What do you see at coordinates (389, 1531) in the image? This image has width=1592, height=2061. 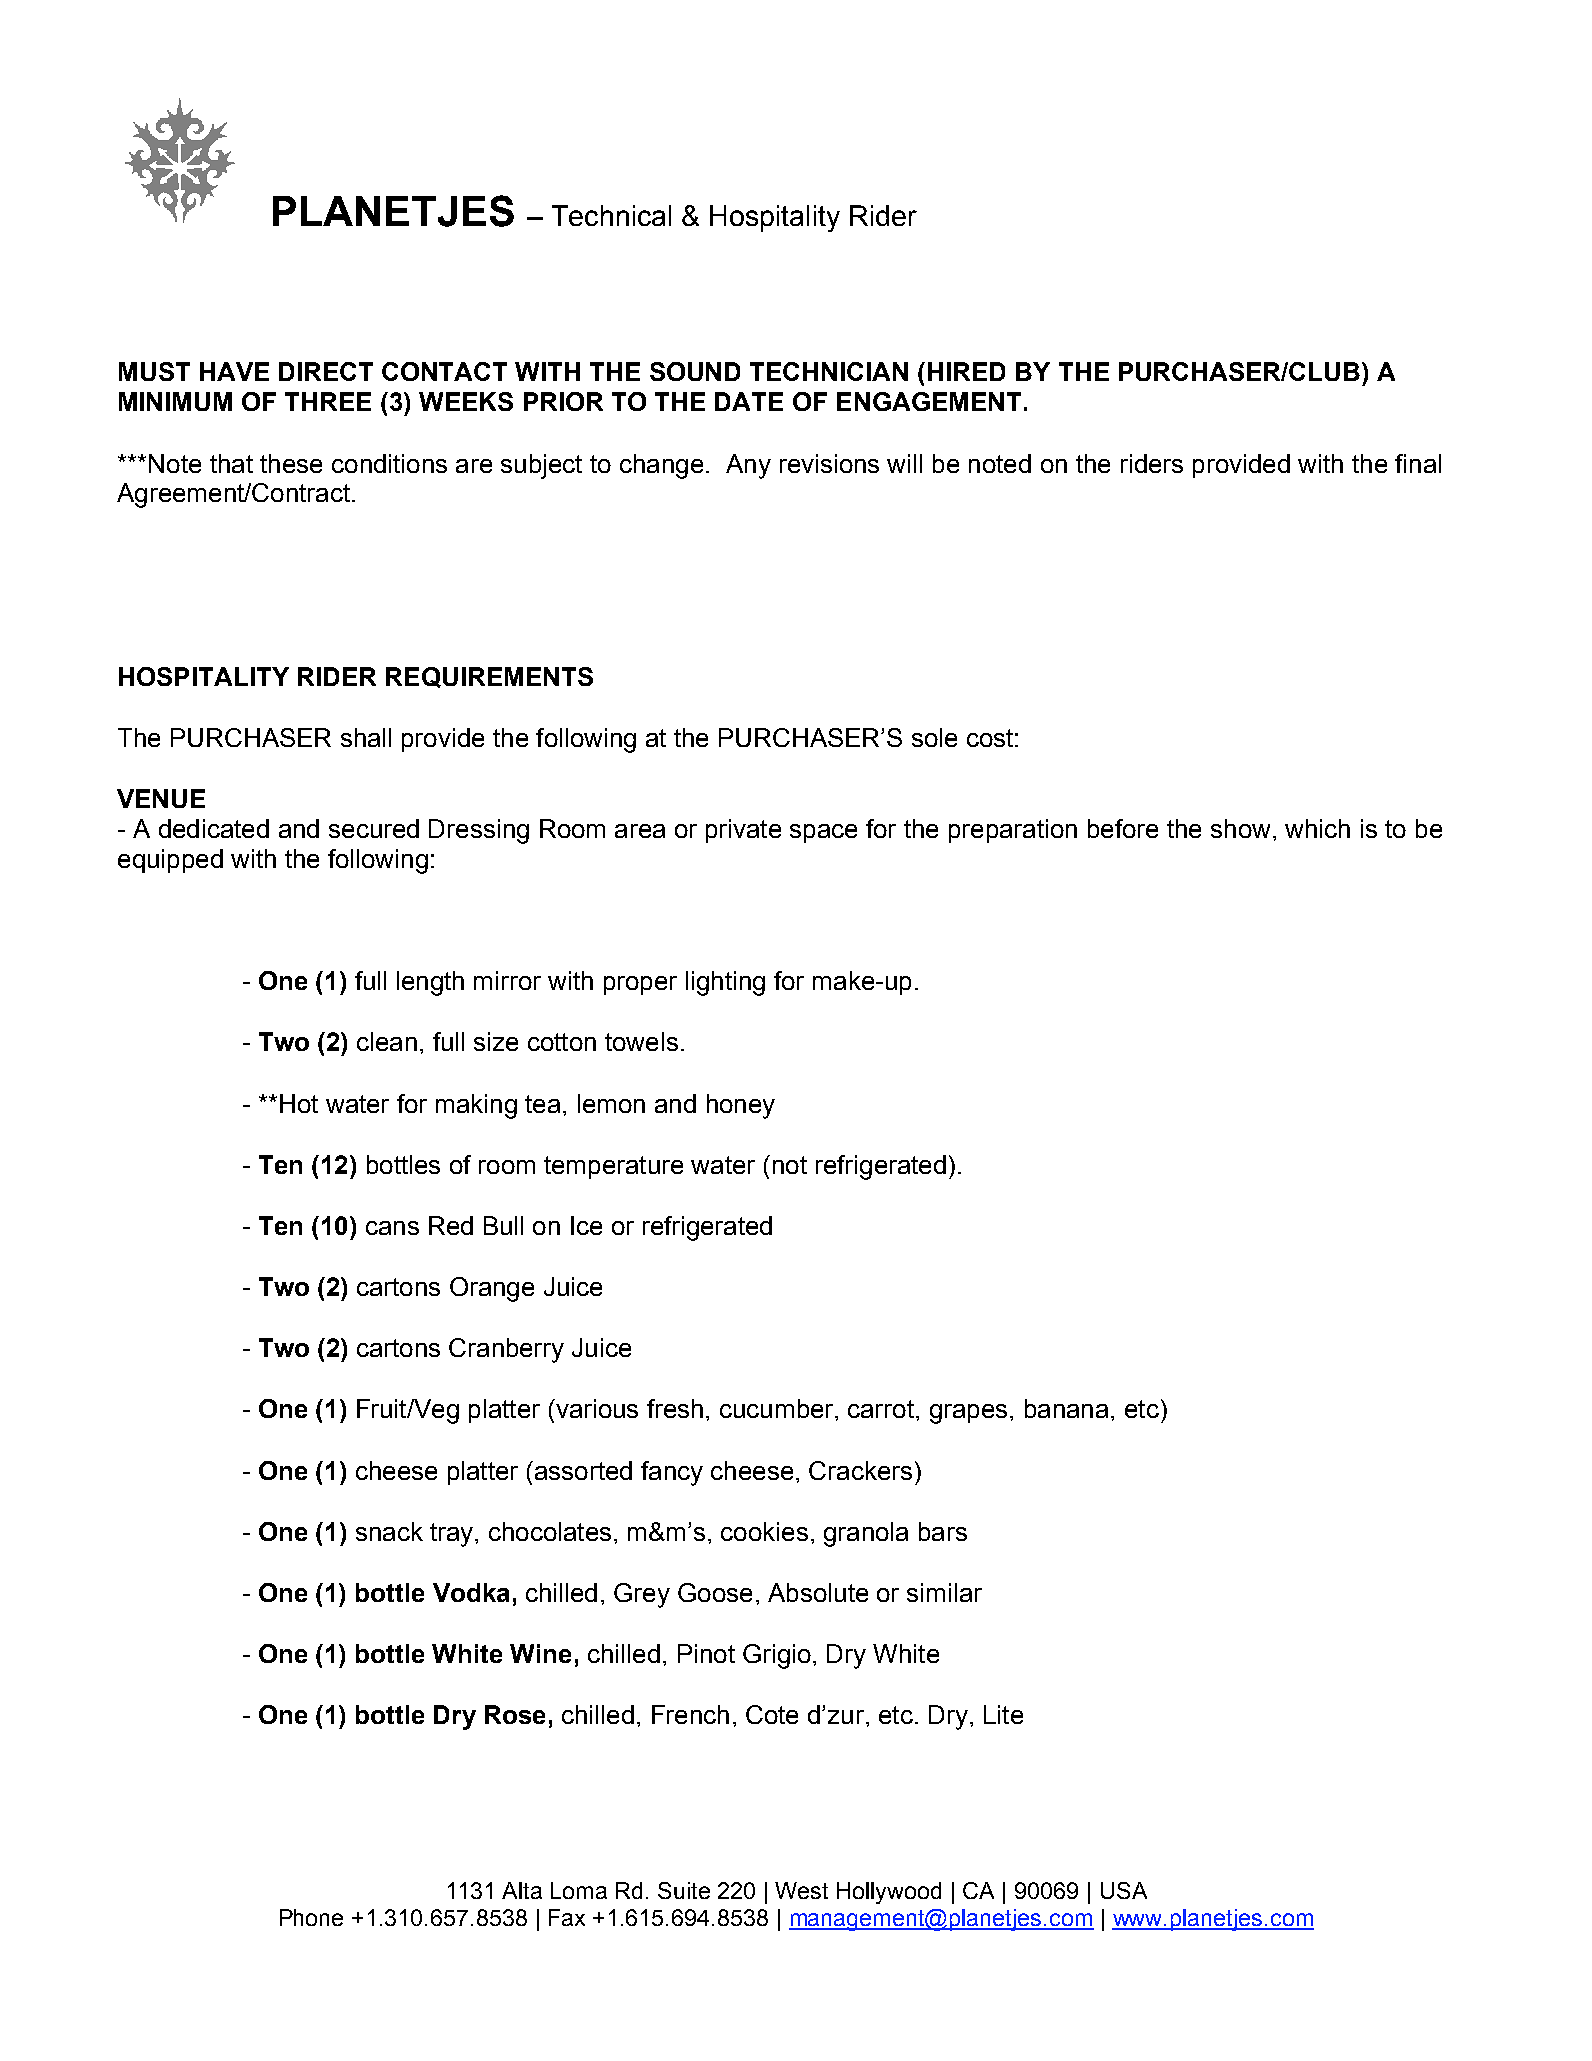 I see `snack` at bounding box center [389, 1531].
